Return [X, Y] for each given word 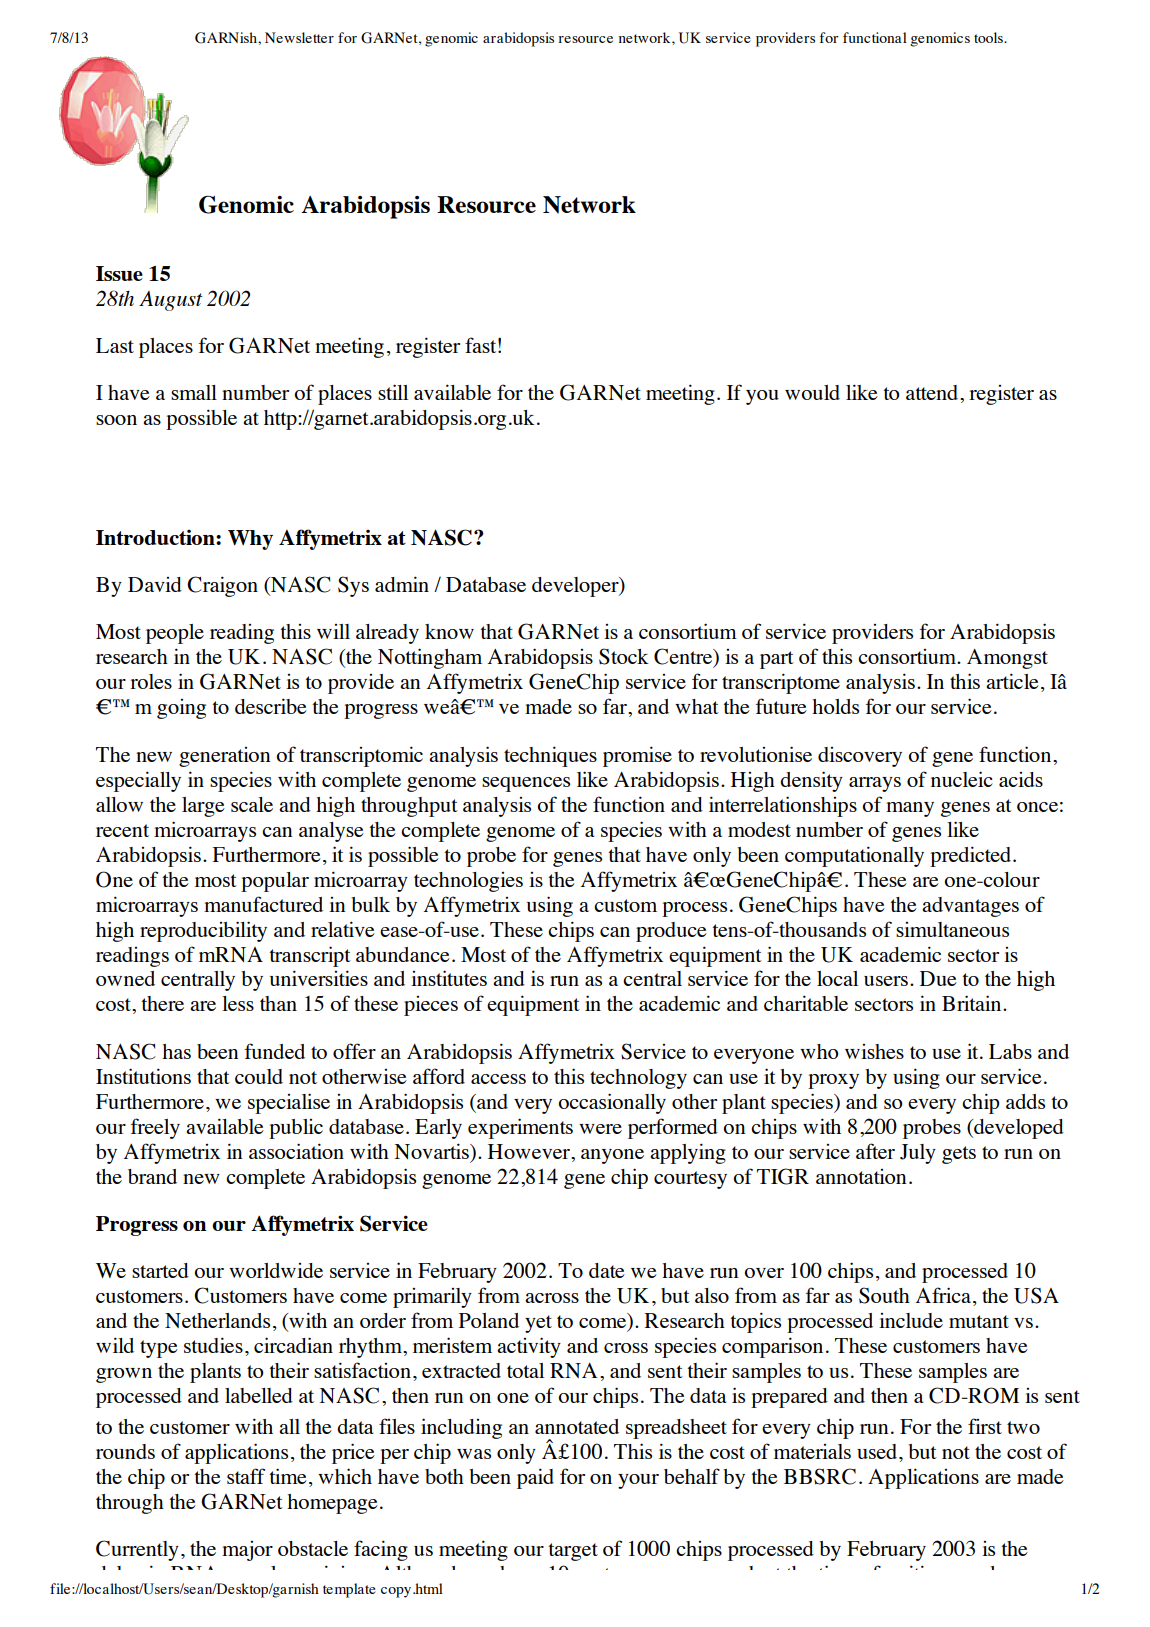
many [910, 809]
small [194, 392]
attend [933, 392]
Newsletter [299, 37]
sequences [526, 784]
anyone [612, 1156]
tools [989, 37]
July [918, 1154]
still [393, 392]
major [247, 1551]
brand [152, 1176]
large [203, 807]
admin [402, 584]
